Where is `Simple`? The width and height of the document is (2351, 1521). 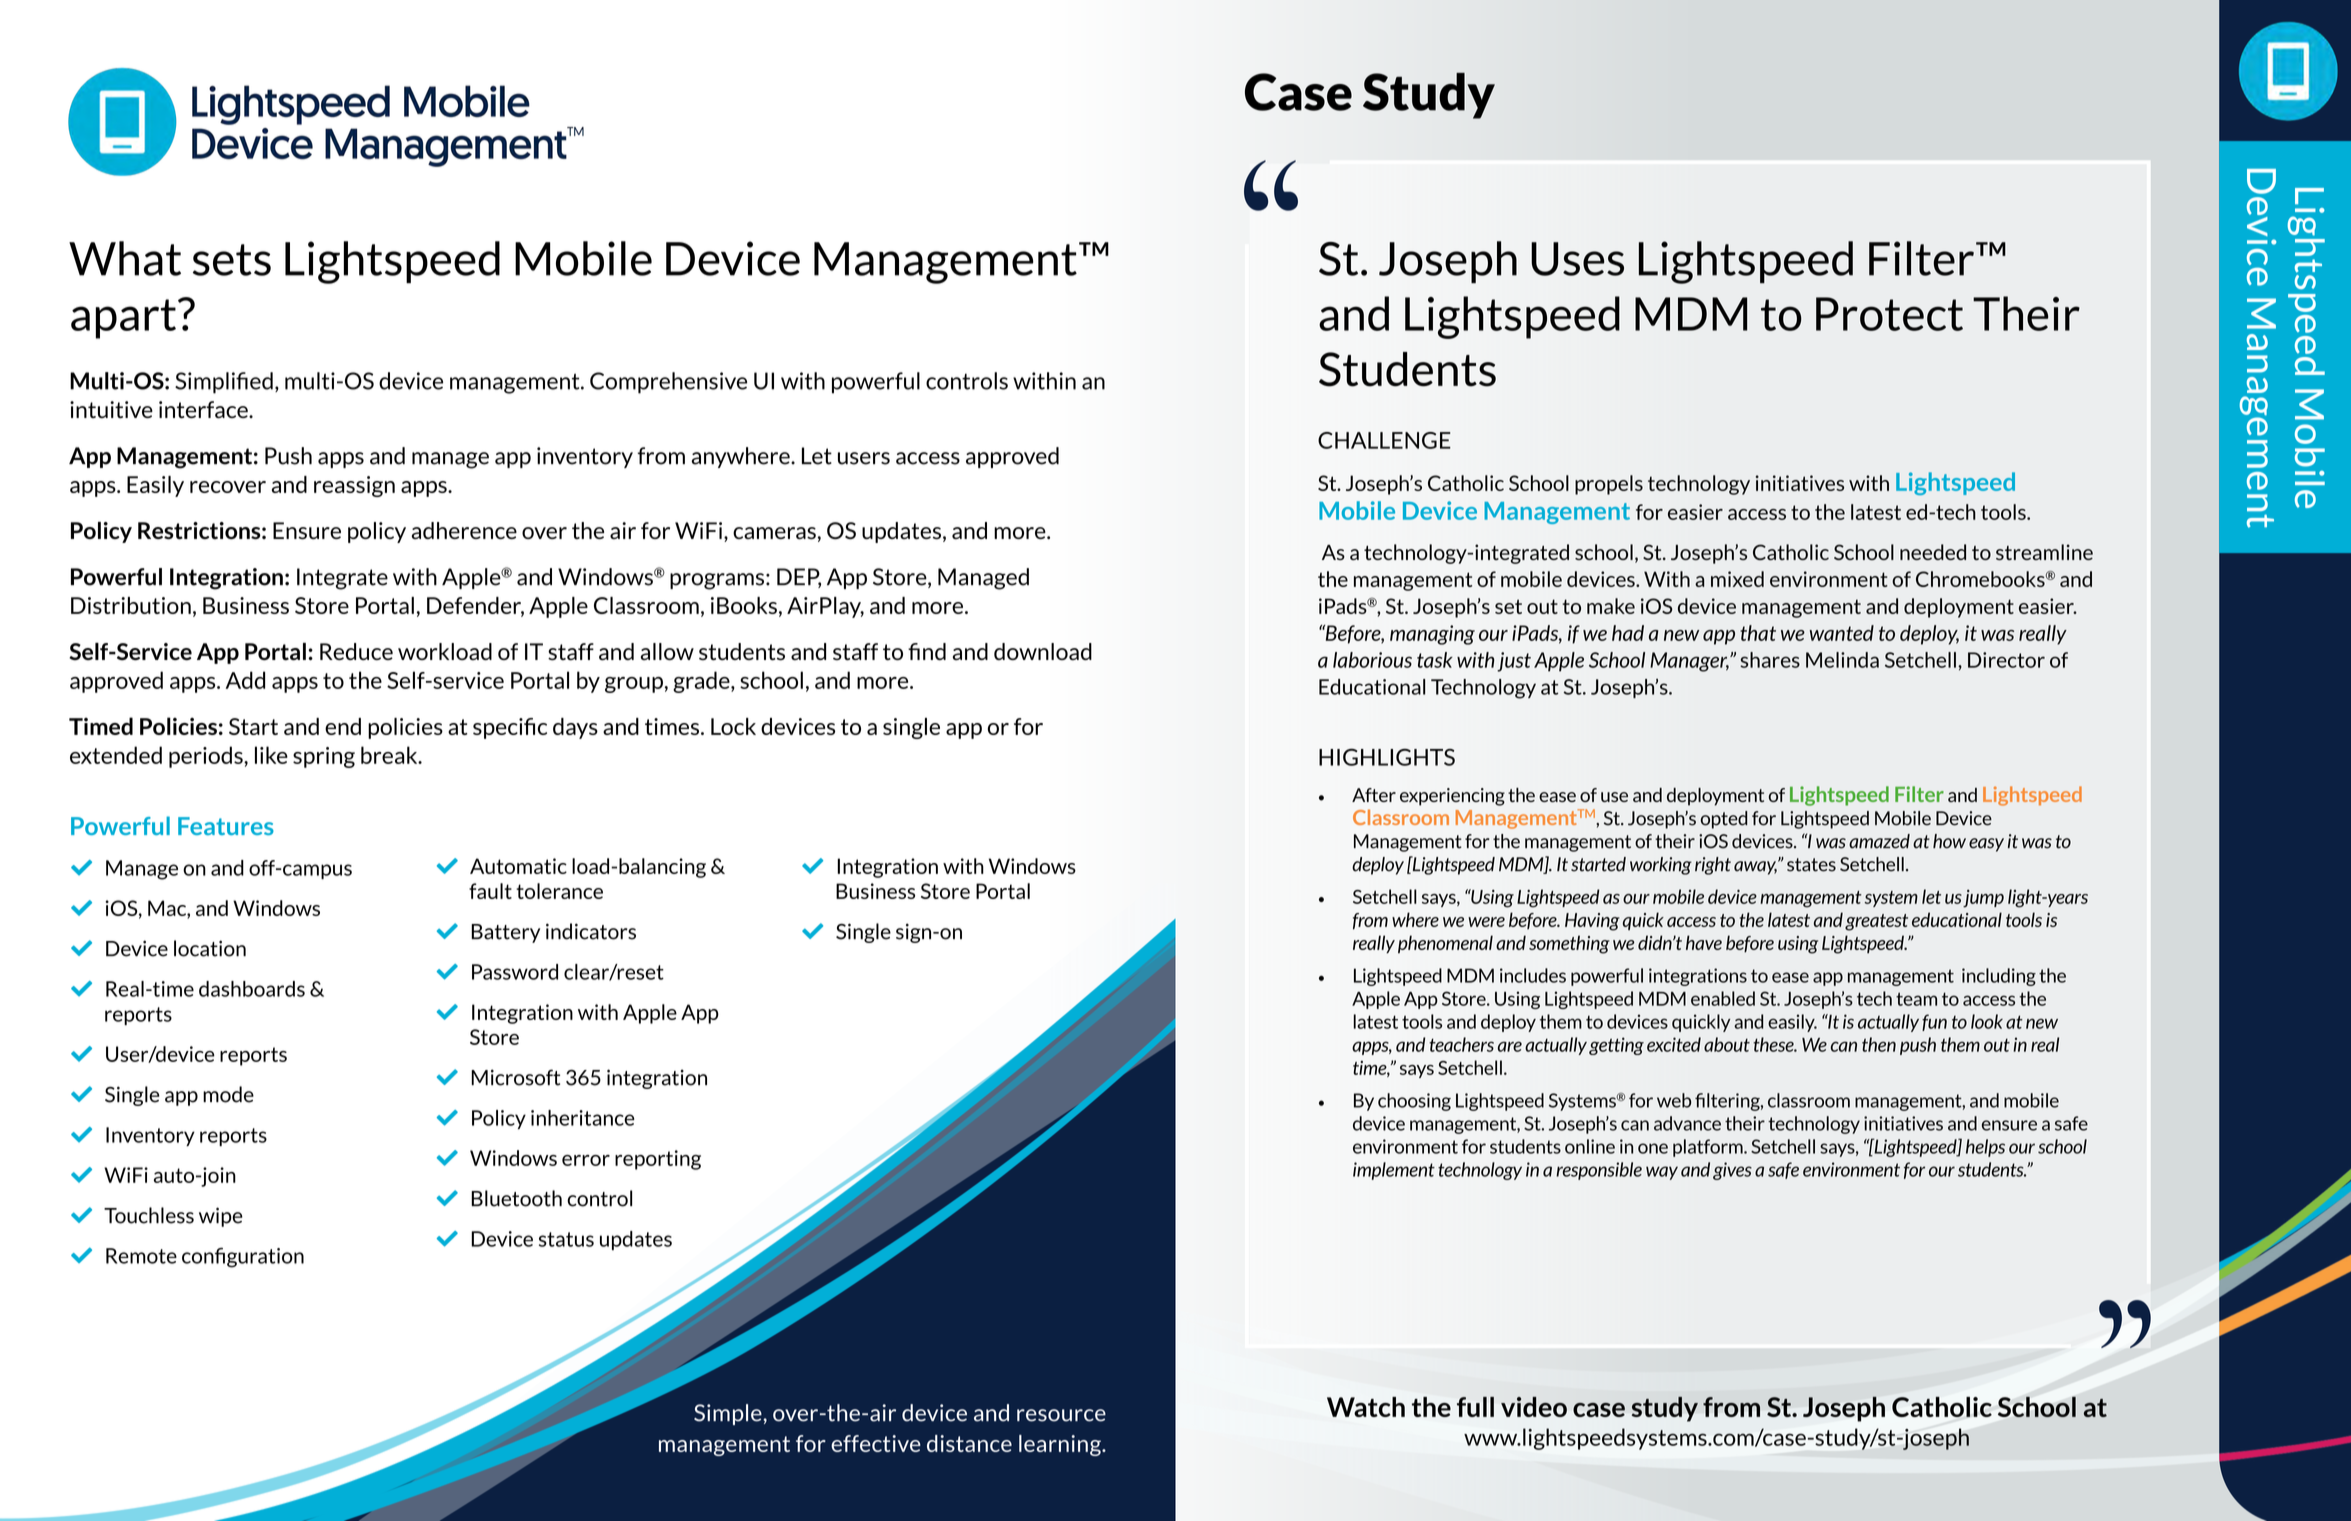
Simple is located at coordinates (729, 1414).
